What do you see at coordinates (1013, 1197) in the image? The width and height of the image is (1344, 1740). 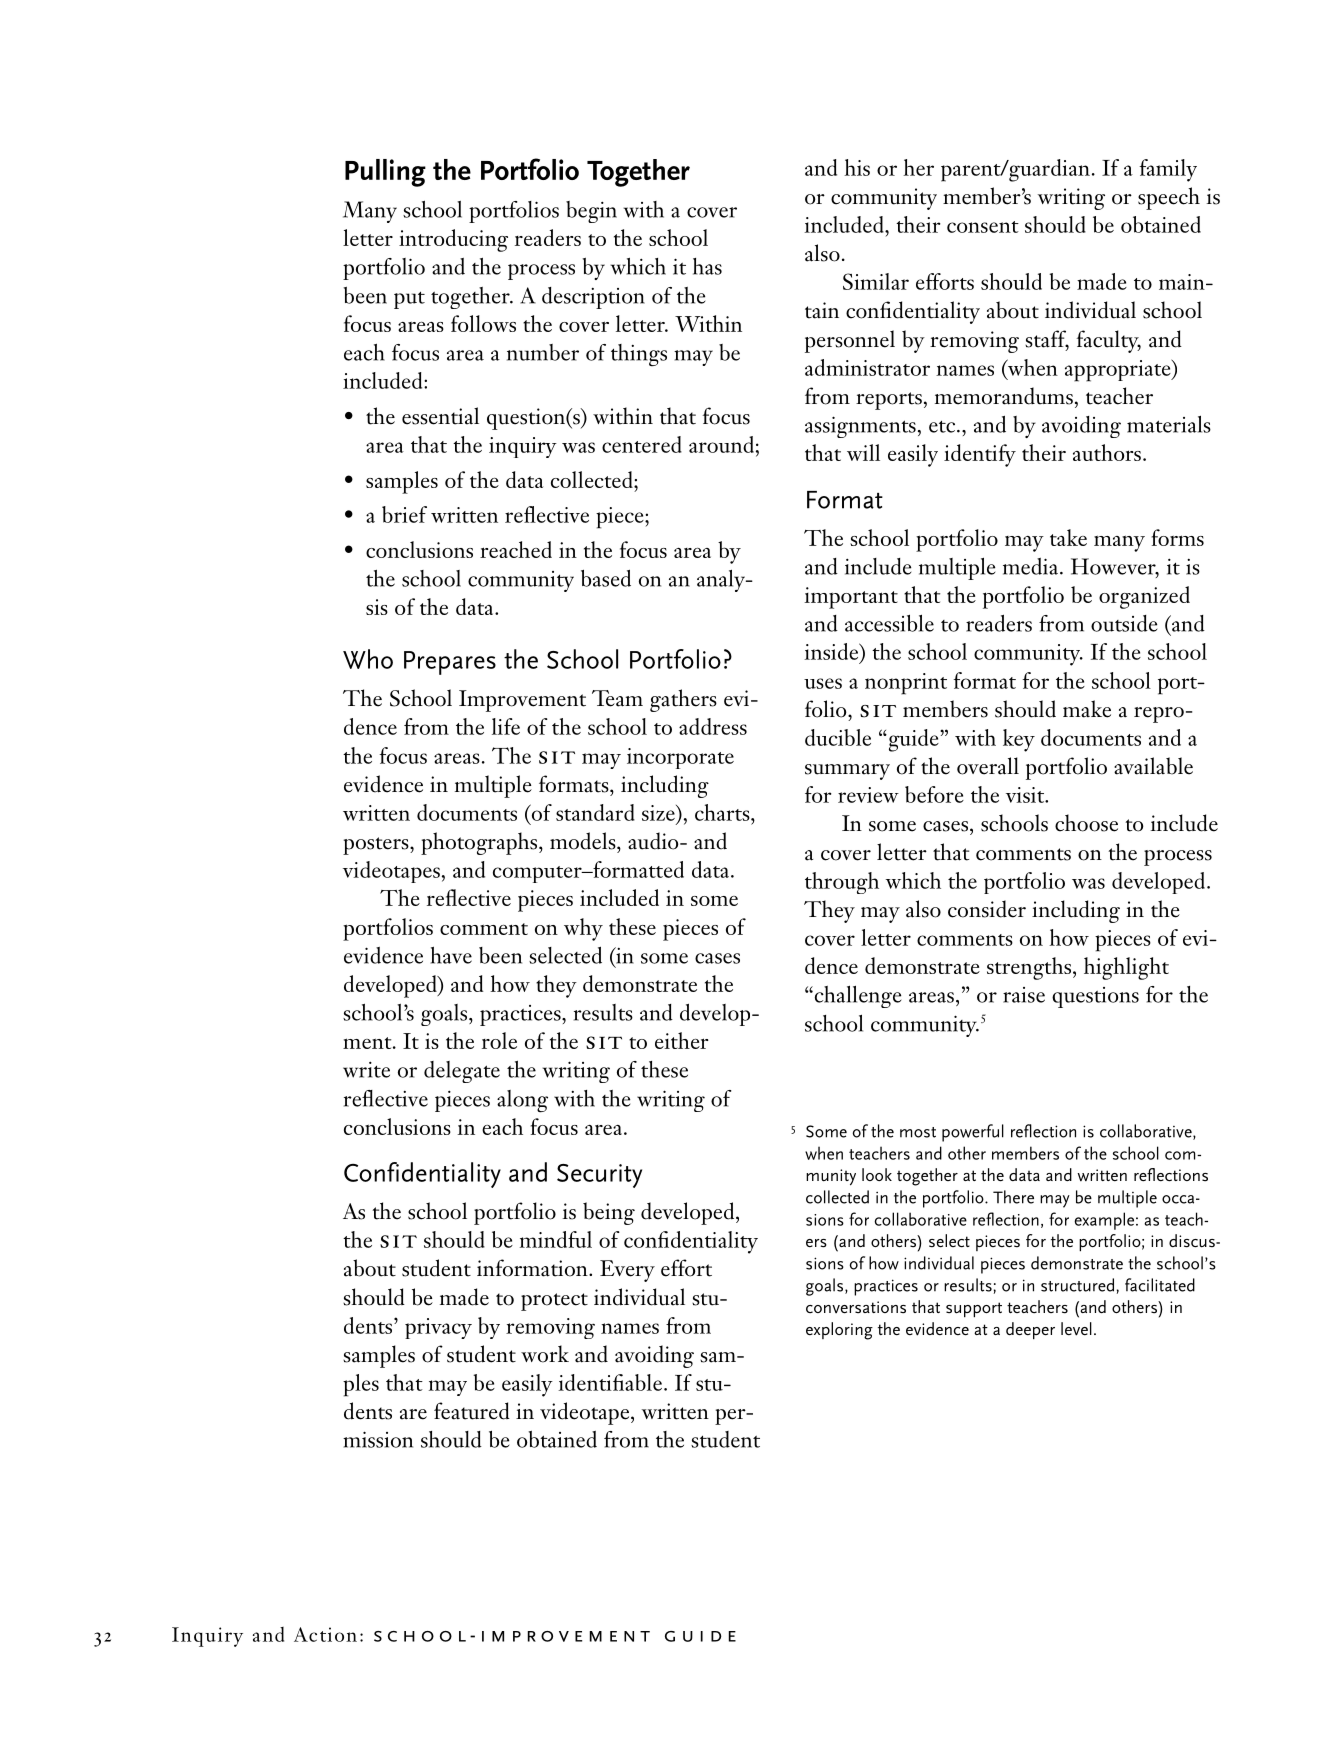 I see `There` at bounding box center [1013, 1197].
